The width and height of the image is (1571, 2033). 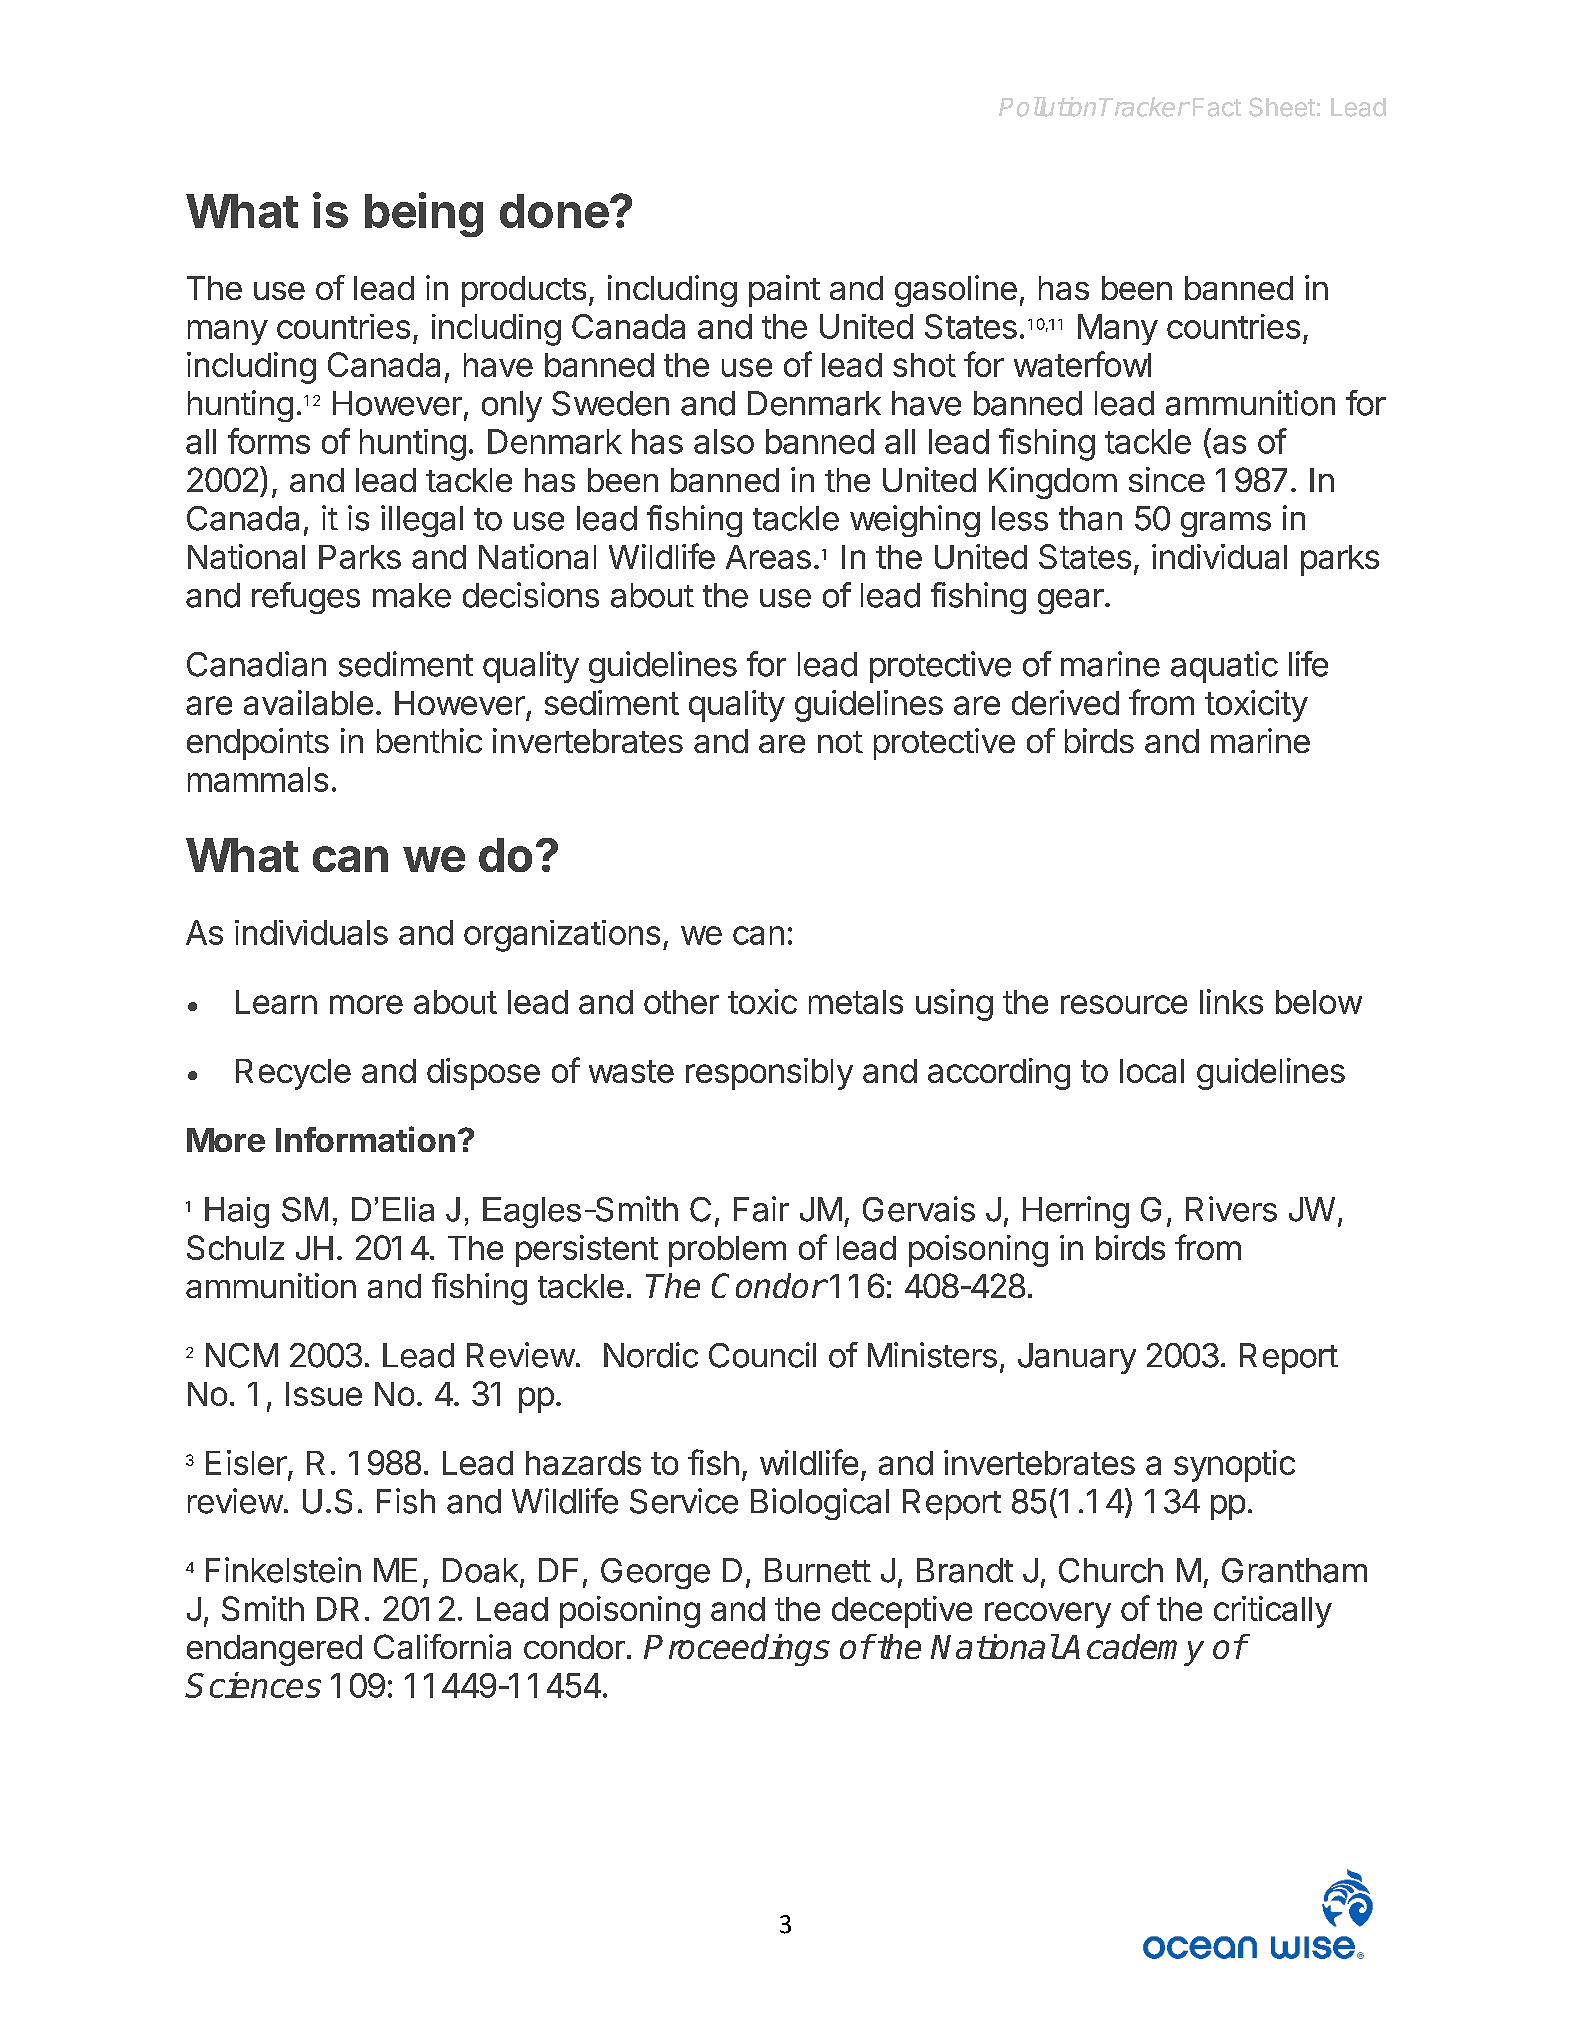 I want to click on illegal, so click(x=422, y=521).
